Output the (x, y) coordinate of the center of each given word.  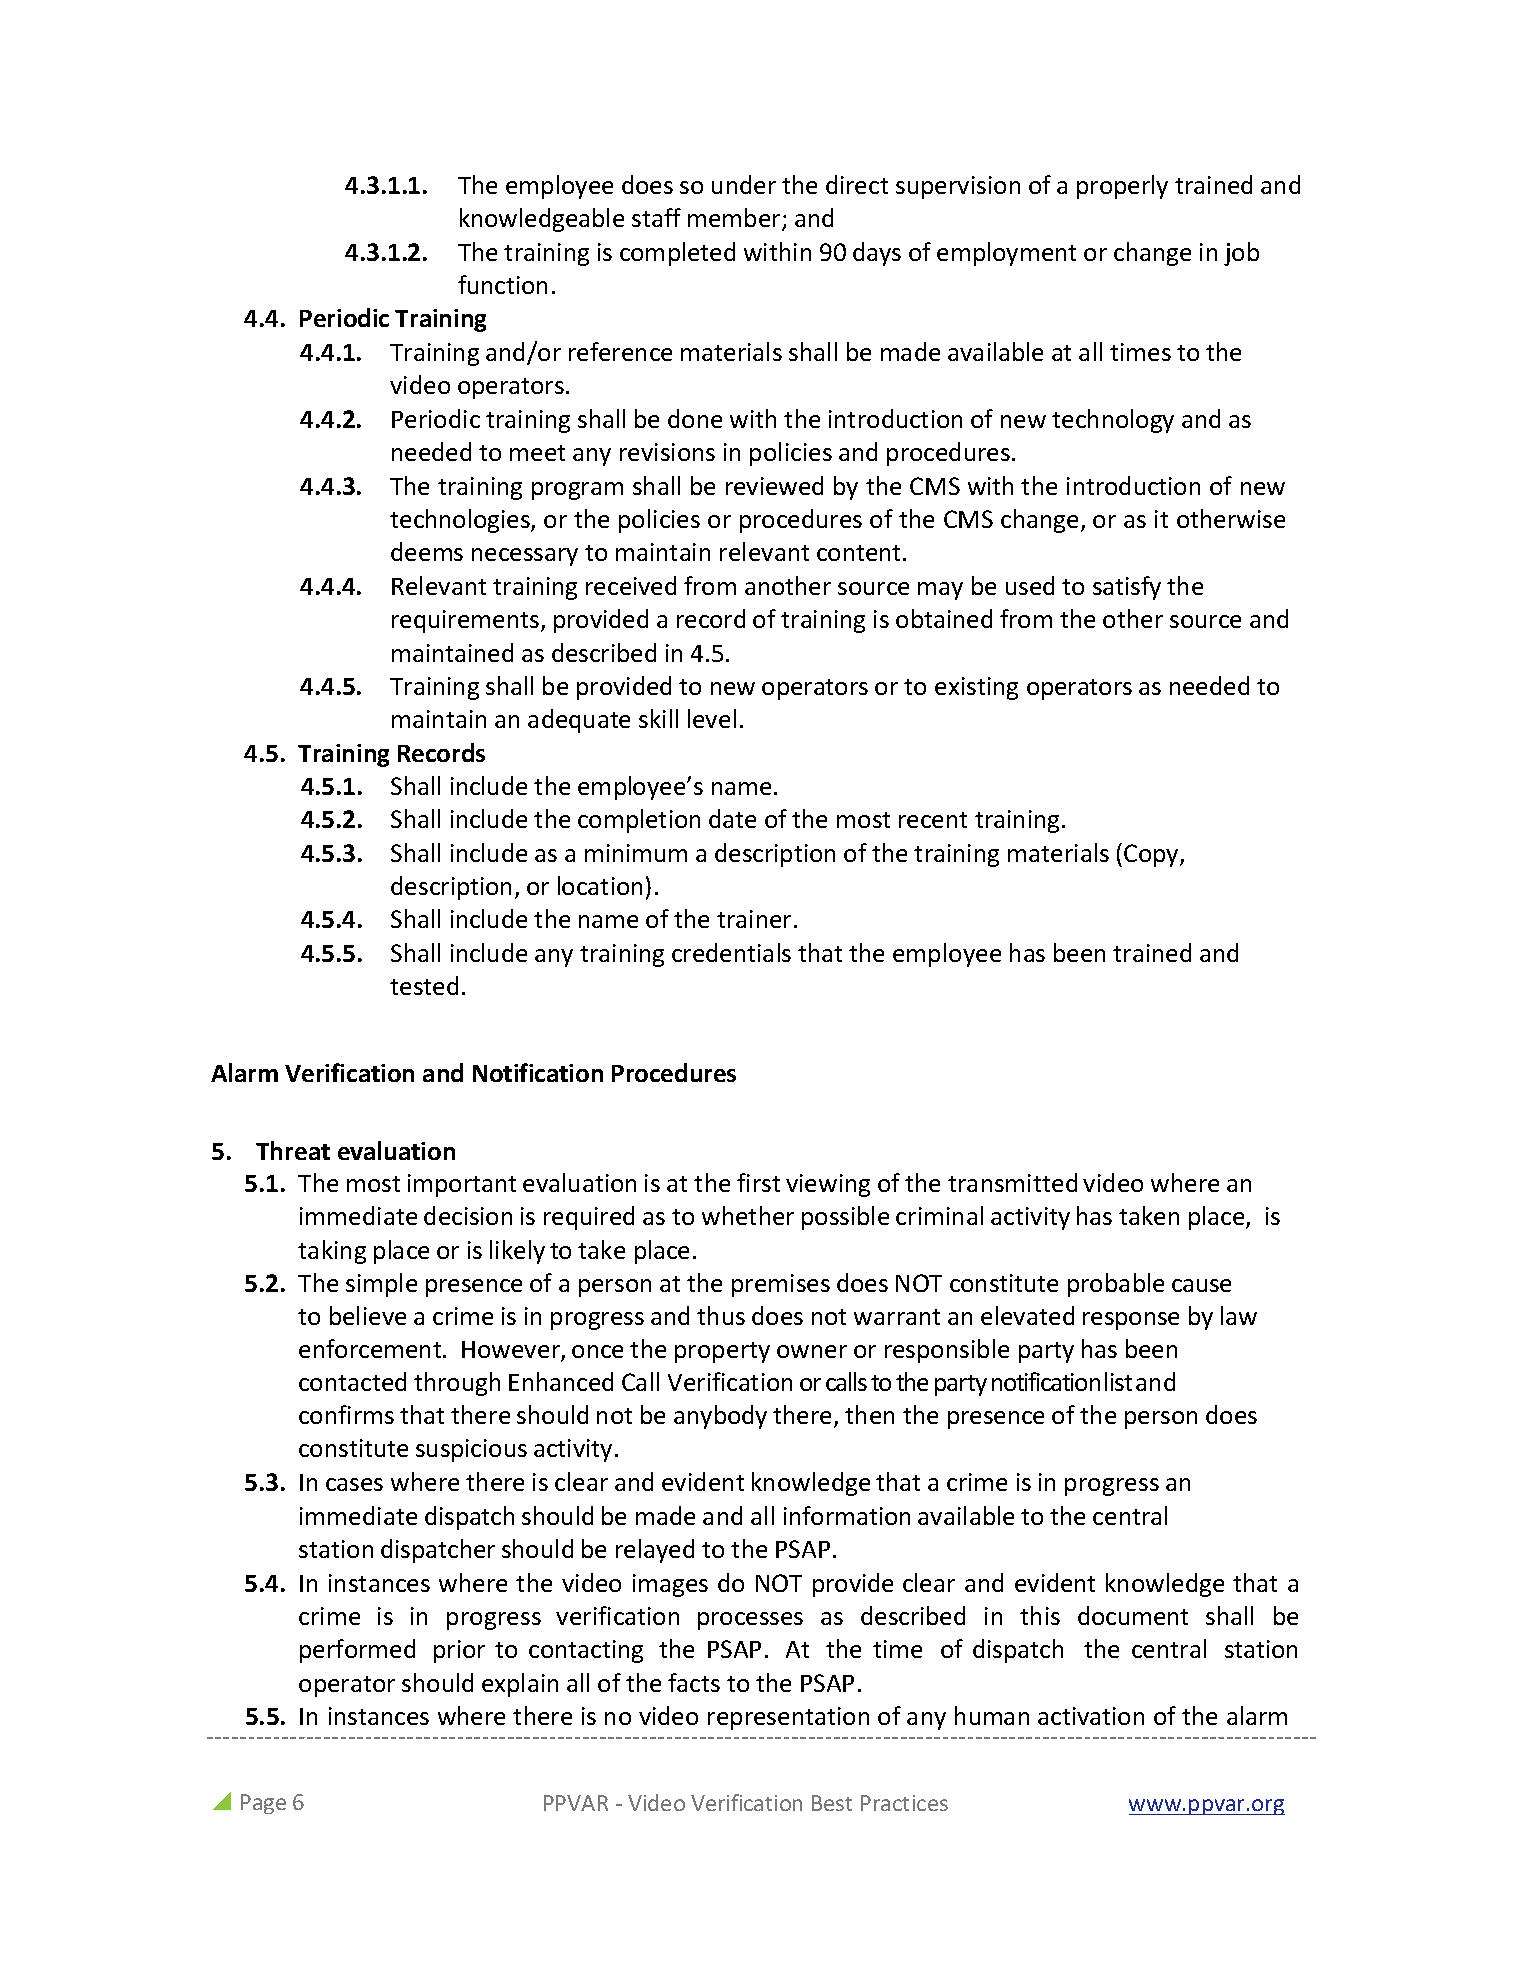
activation (1091, 1716)
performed (357, 1651)
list (1118, 1381)
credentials (731, 952)
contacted (352, 1381)
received (631, 585)
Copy (1152, 855)
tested (424, 985)
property (722, 1352)
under (744, 184)
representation (788, 1718)
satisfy (1127, 588)
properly (1122, 187)
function (502, 284)
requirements (467, 621)
